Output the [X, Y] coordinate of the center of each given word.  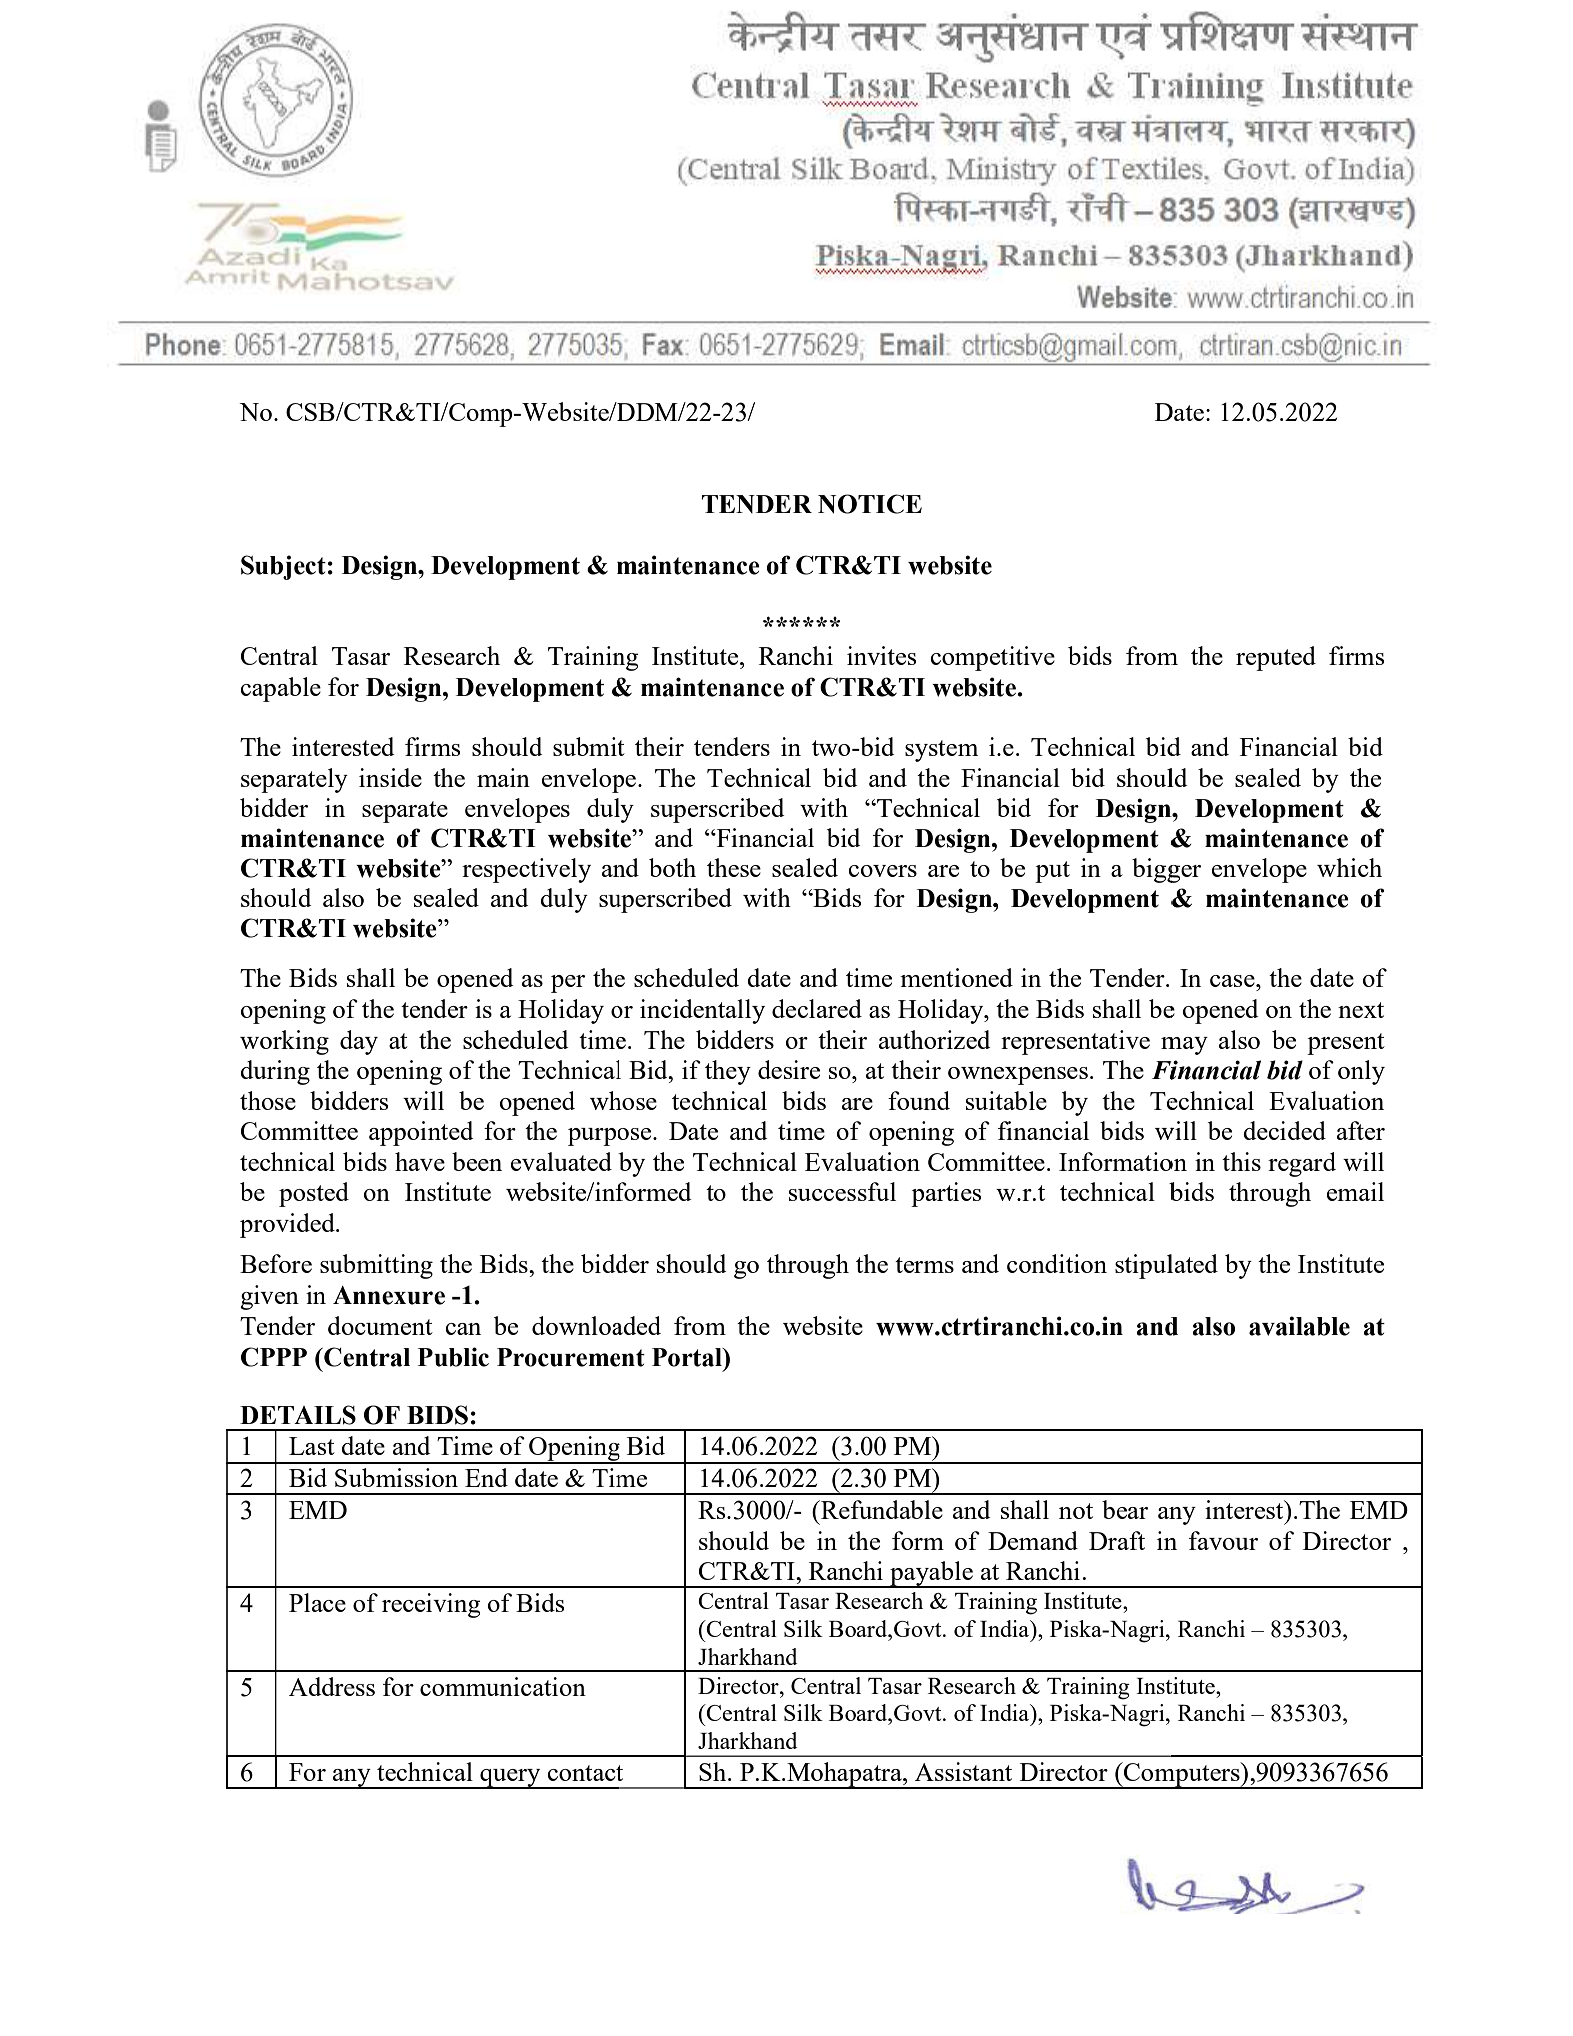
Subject [283, 567]
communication [503, 1686]
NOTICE [870, 504]
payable [931, 1574]
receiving [431, 1605]
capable [280, 689]
